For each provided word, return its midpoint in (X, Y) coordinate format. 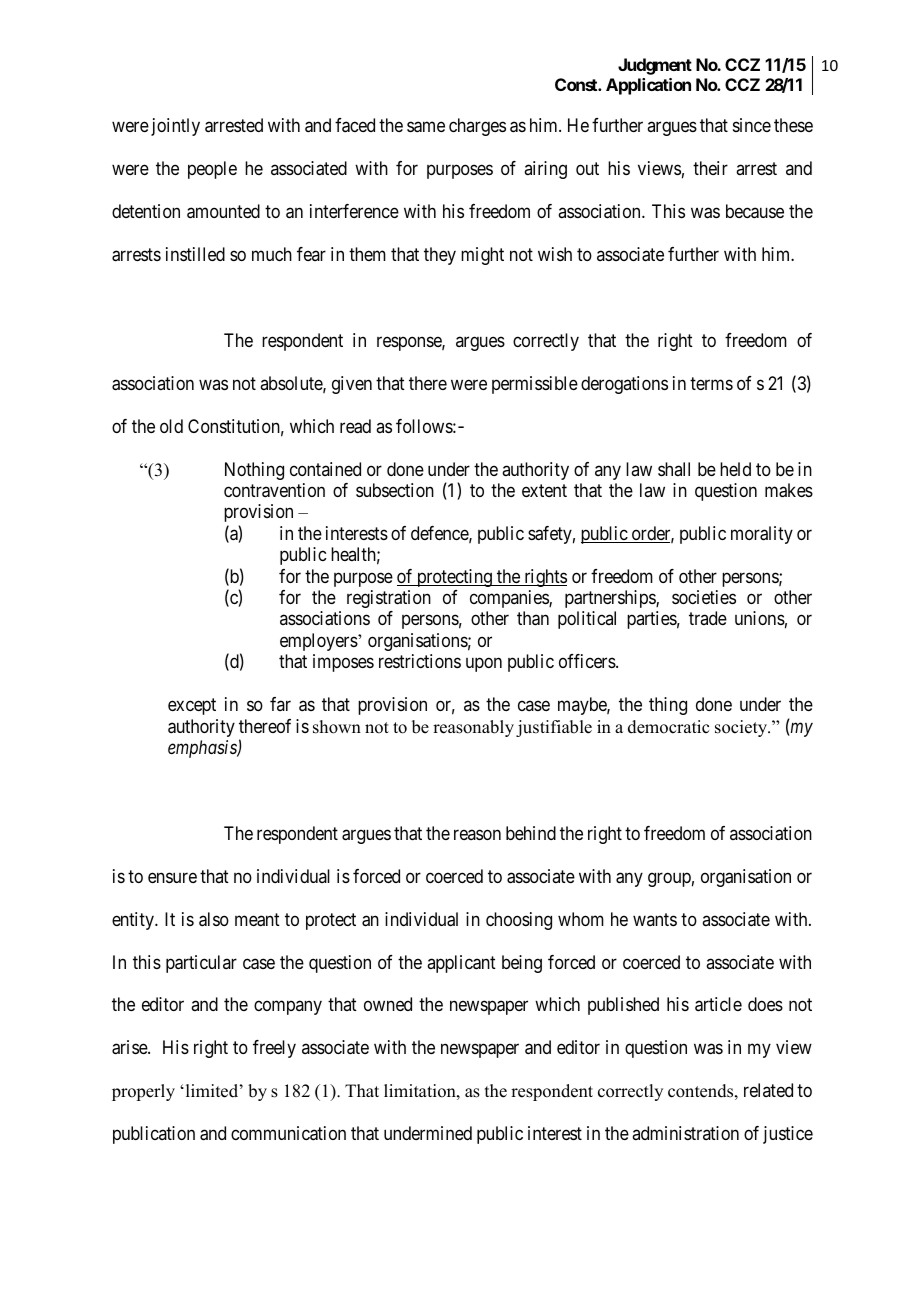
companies (510, 599)
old (171, 426)
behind (531, 833)
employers (319, 642)
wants (655, 919)
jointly (175, 127)
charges (477, 127)
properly (143, 1092)
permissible (535, 385)
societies (704, 597)
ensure (172, 877)
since (752, 125)
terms (711, 383)
